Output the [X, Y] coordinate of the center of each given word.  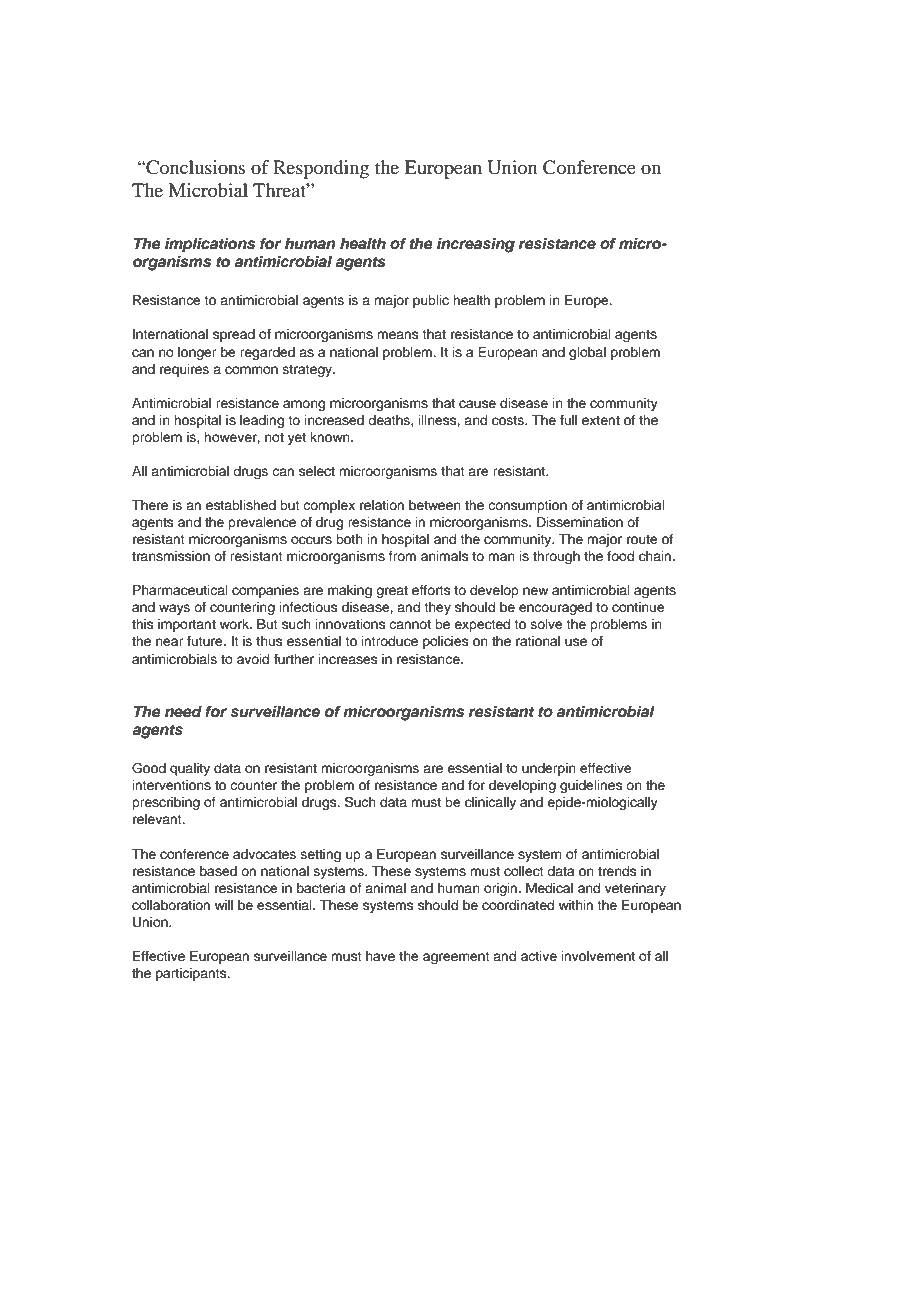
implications [210, 245]
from [402, 556]
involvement [598, 956]
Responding [321, 169]
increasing [476, 245]
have [380, 956]
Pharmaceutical [180, 590]
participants [192, 974]
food [620, 556]
